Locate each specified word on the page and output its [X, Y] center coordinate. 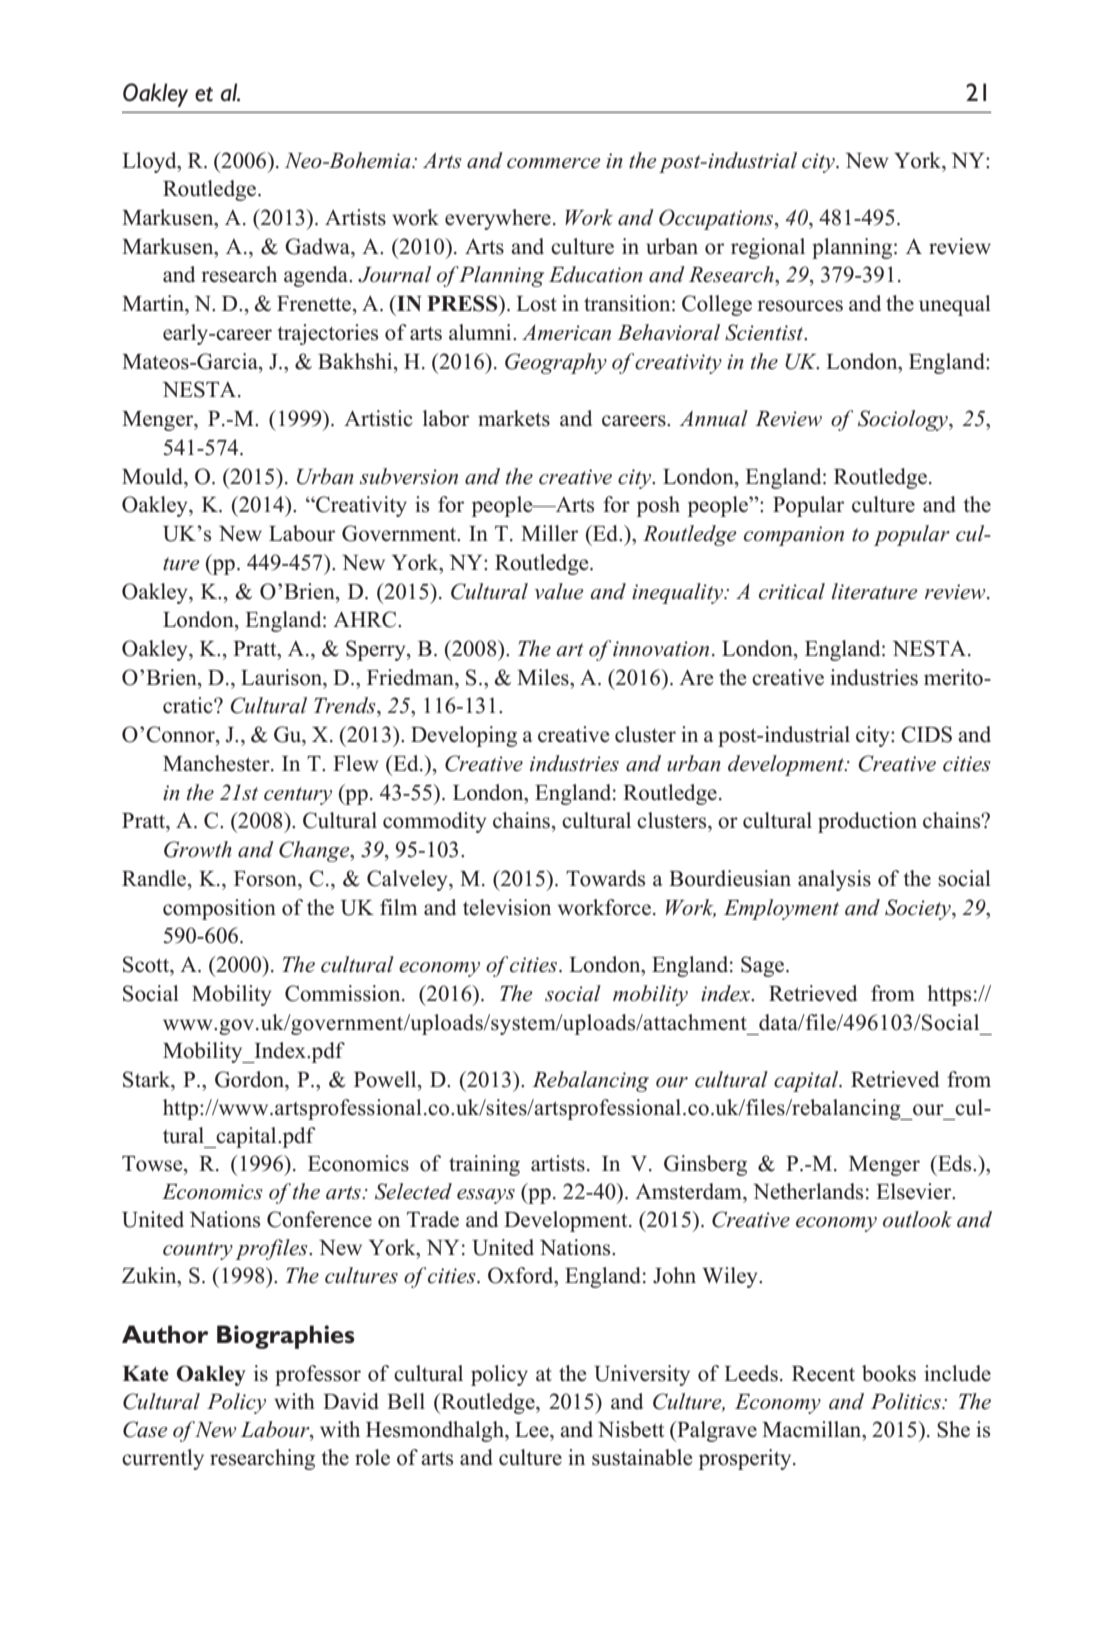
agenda [317, 276]
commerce [554, 163]
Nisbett [631, 1429]
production [867, 822]
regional [768, 248]
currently [163, 1459]
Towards [605, 878]
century [298, 796]
